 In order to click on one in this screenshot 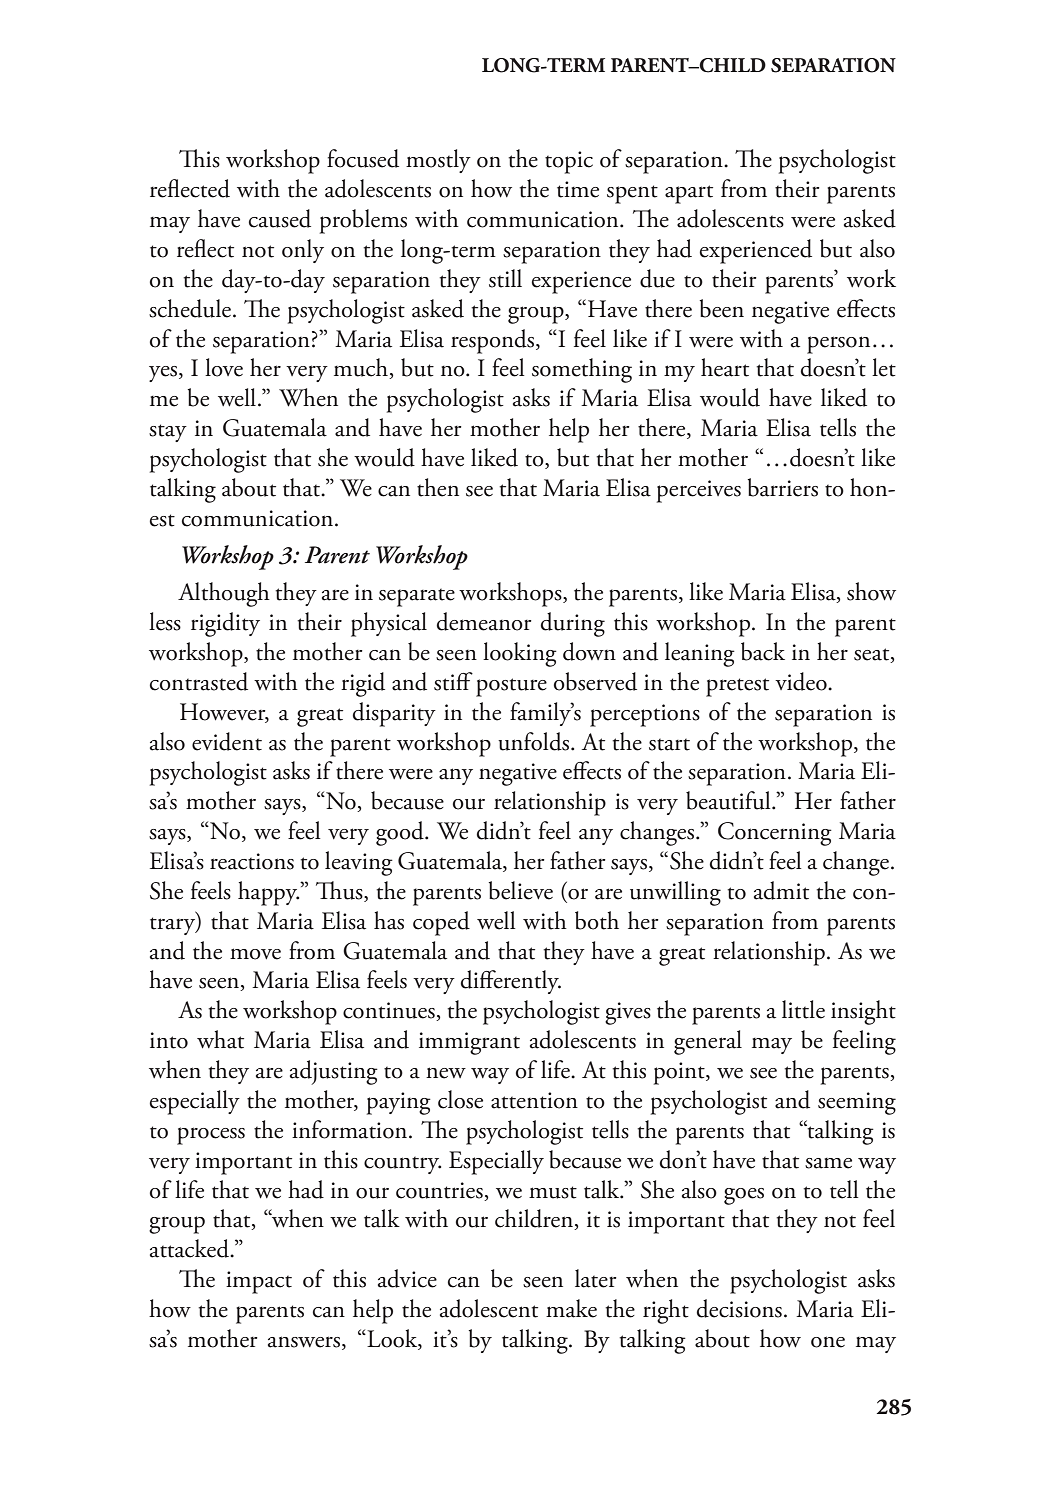, I will do `click(828, 1342)`.
